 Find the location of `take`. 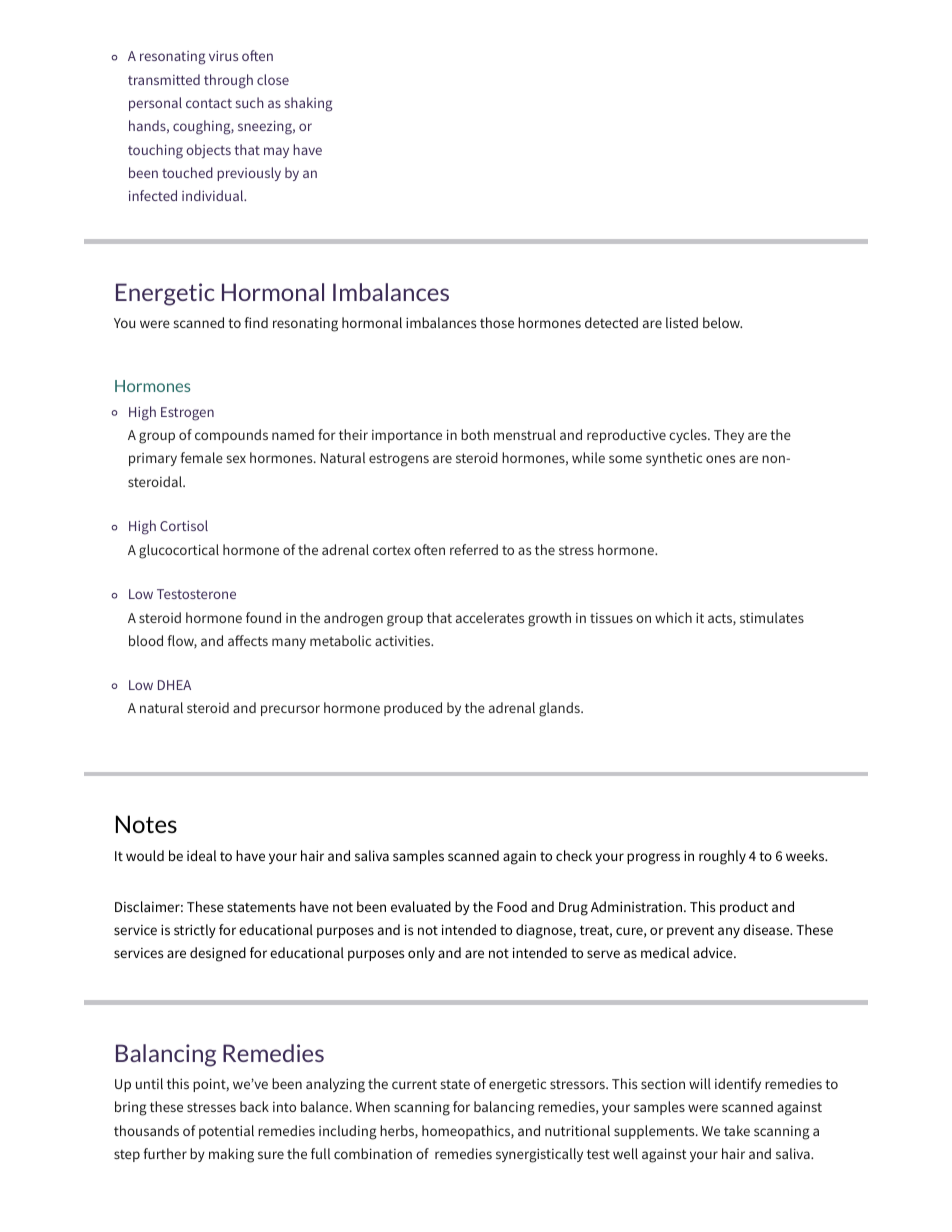

take is located at coordinates (737, 1130).
